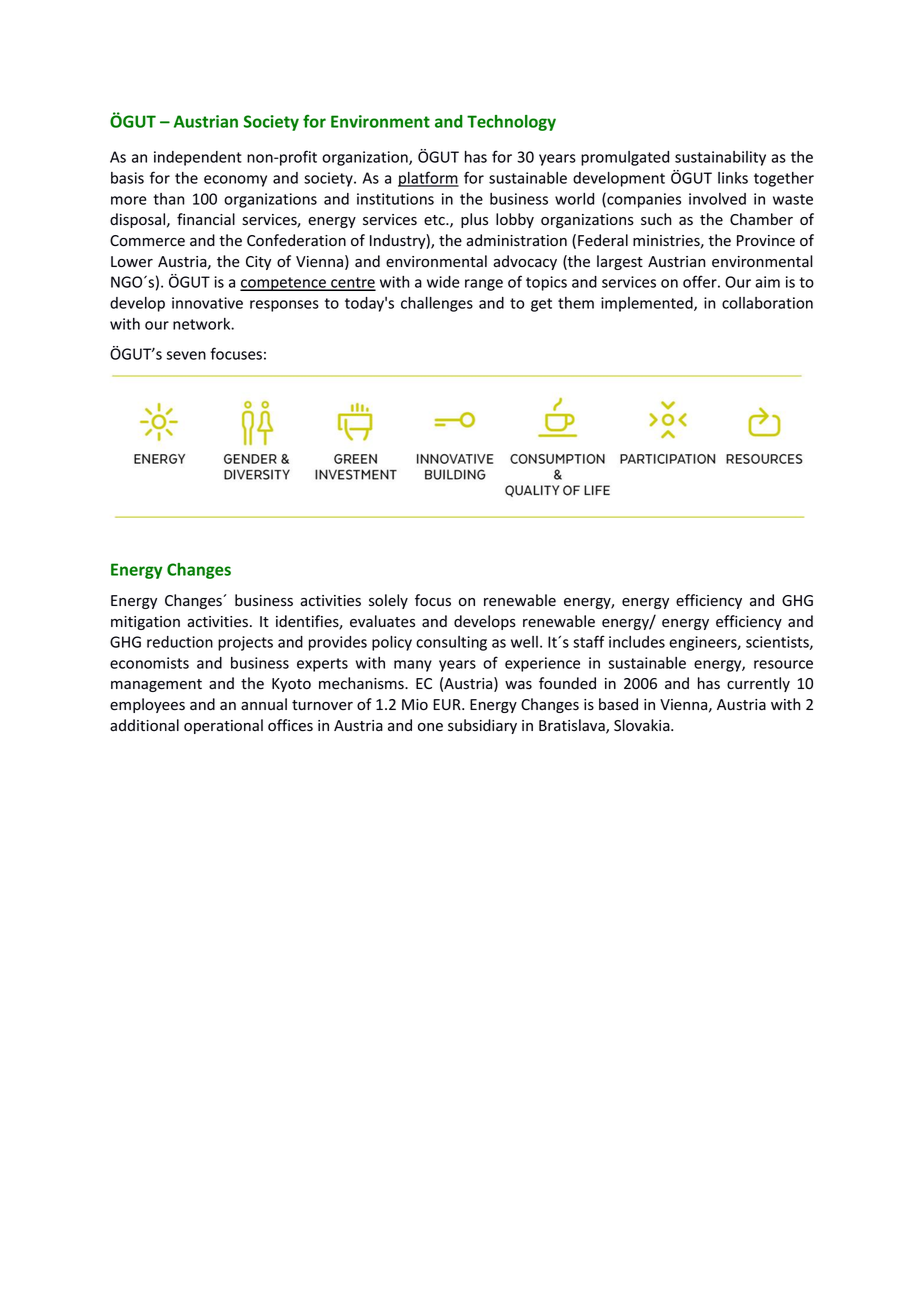  Describe the element at coordinates (223, 726) in the screenshot. I see `operational` at that location.
